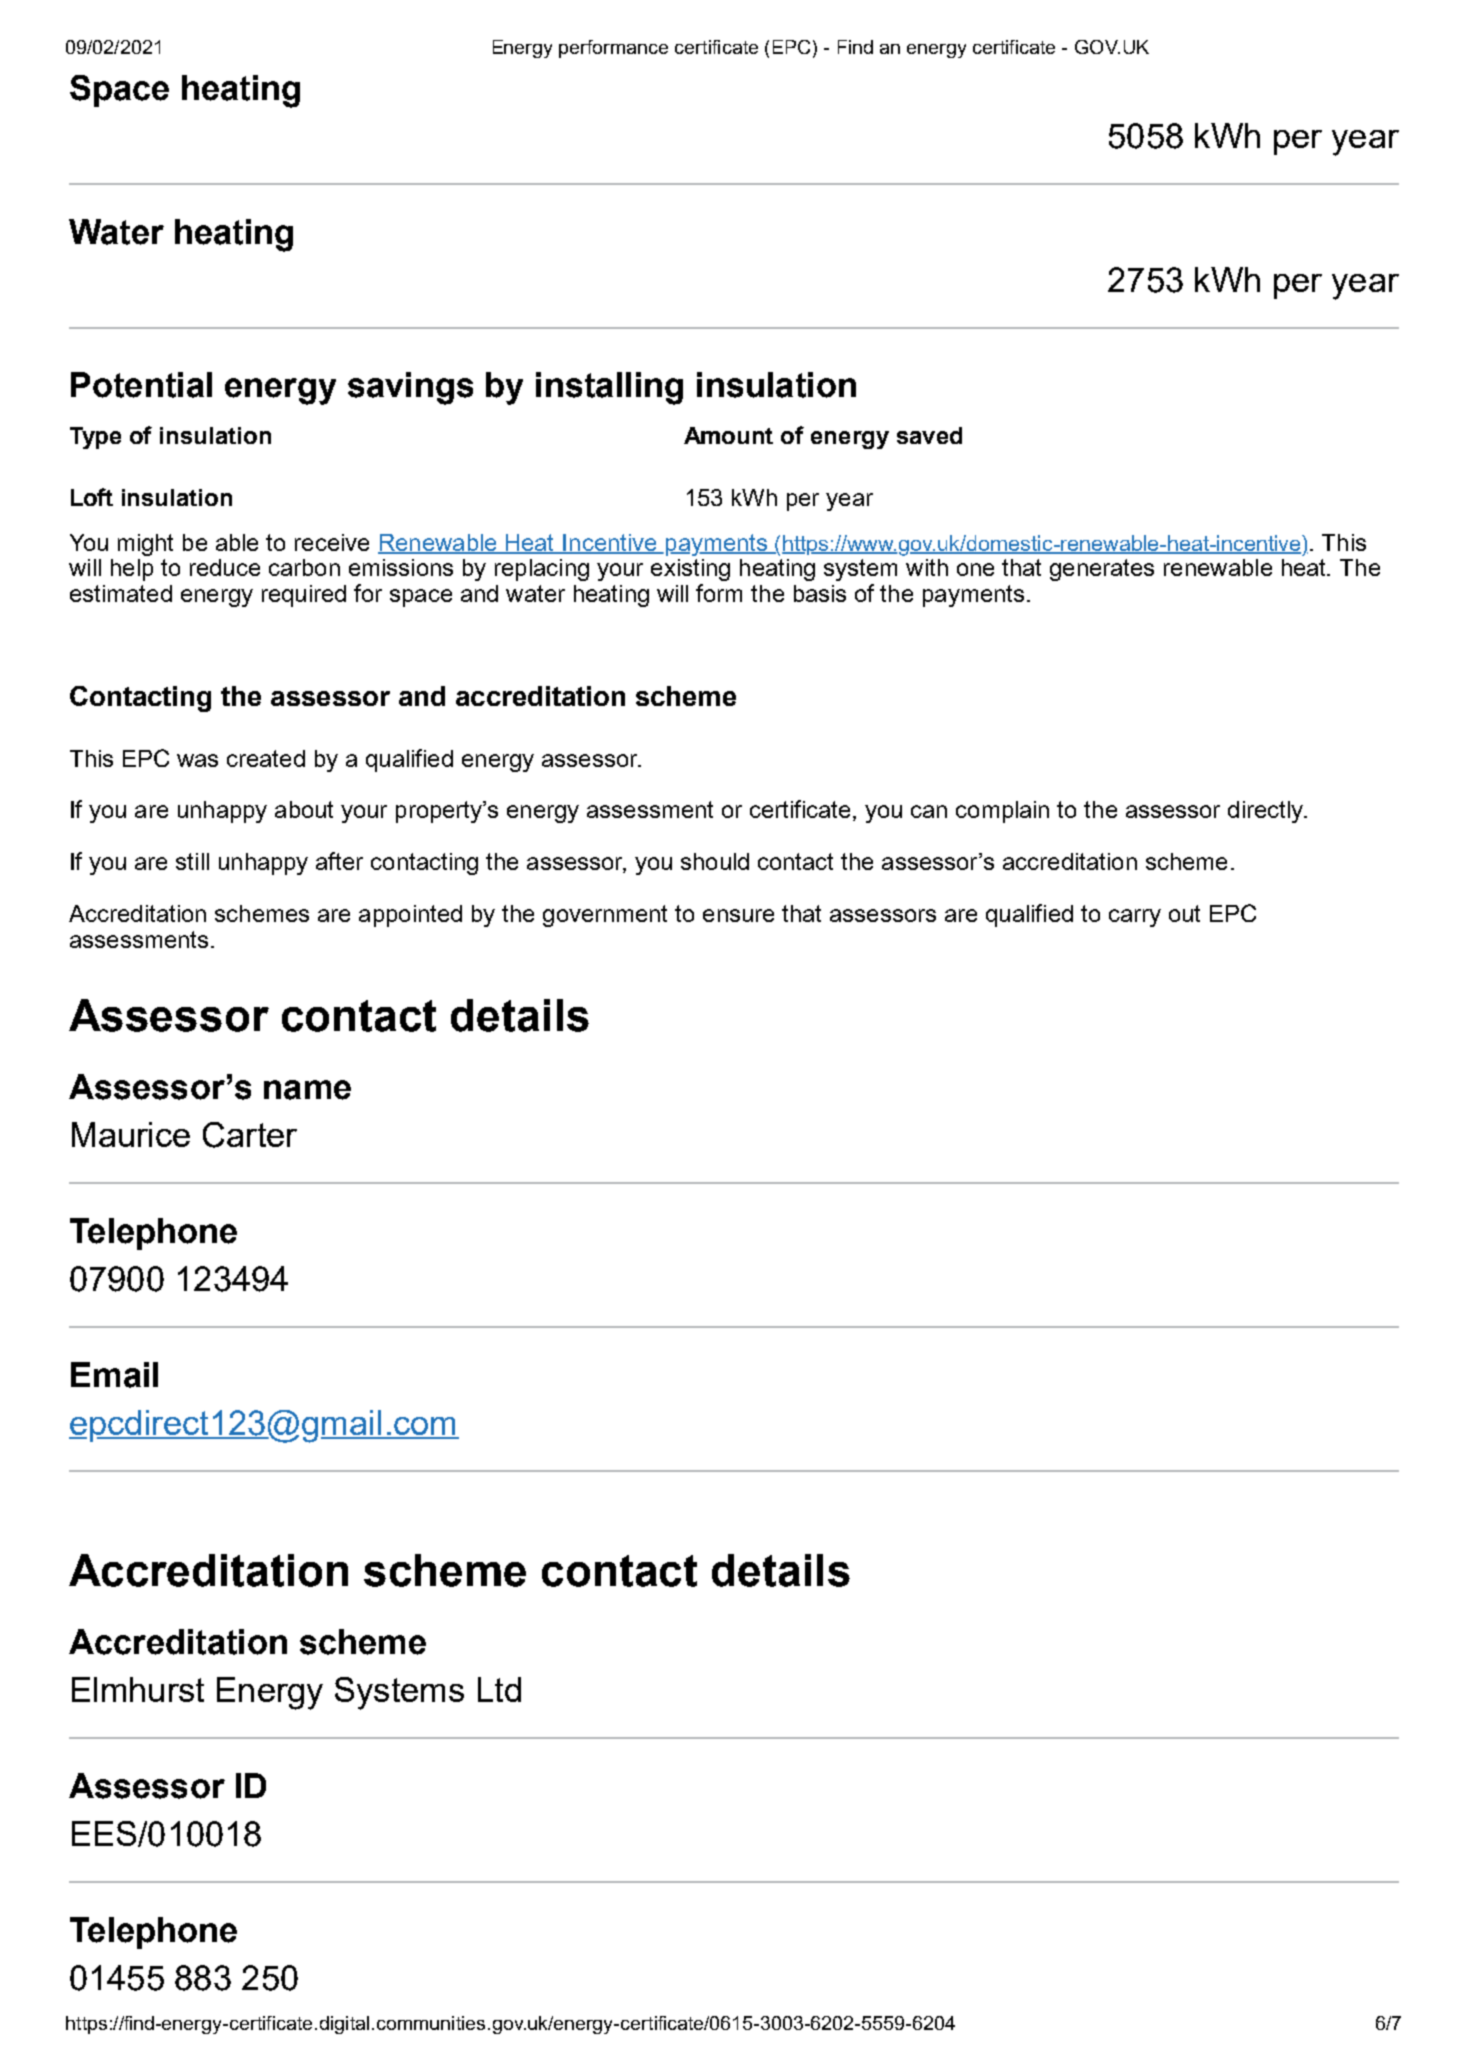 This screenshot has width=1467, height=2072. Describe the element at coordinates (499, 1689) in the screenshot. I see `Ltd` at that location.
